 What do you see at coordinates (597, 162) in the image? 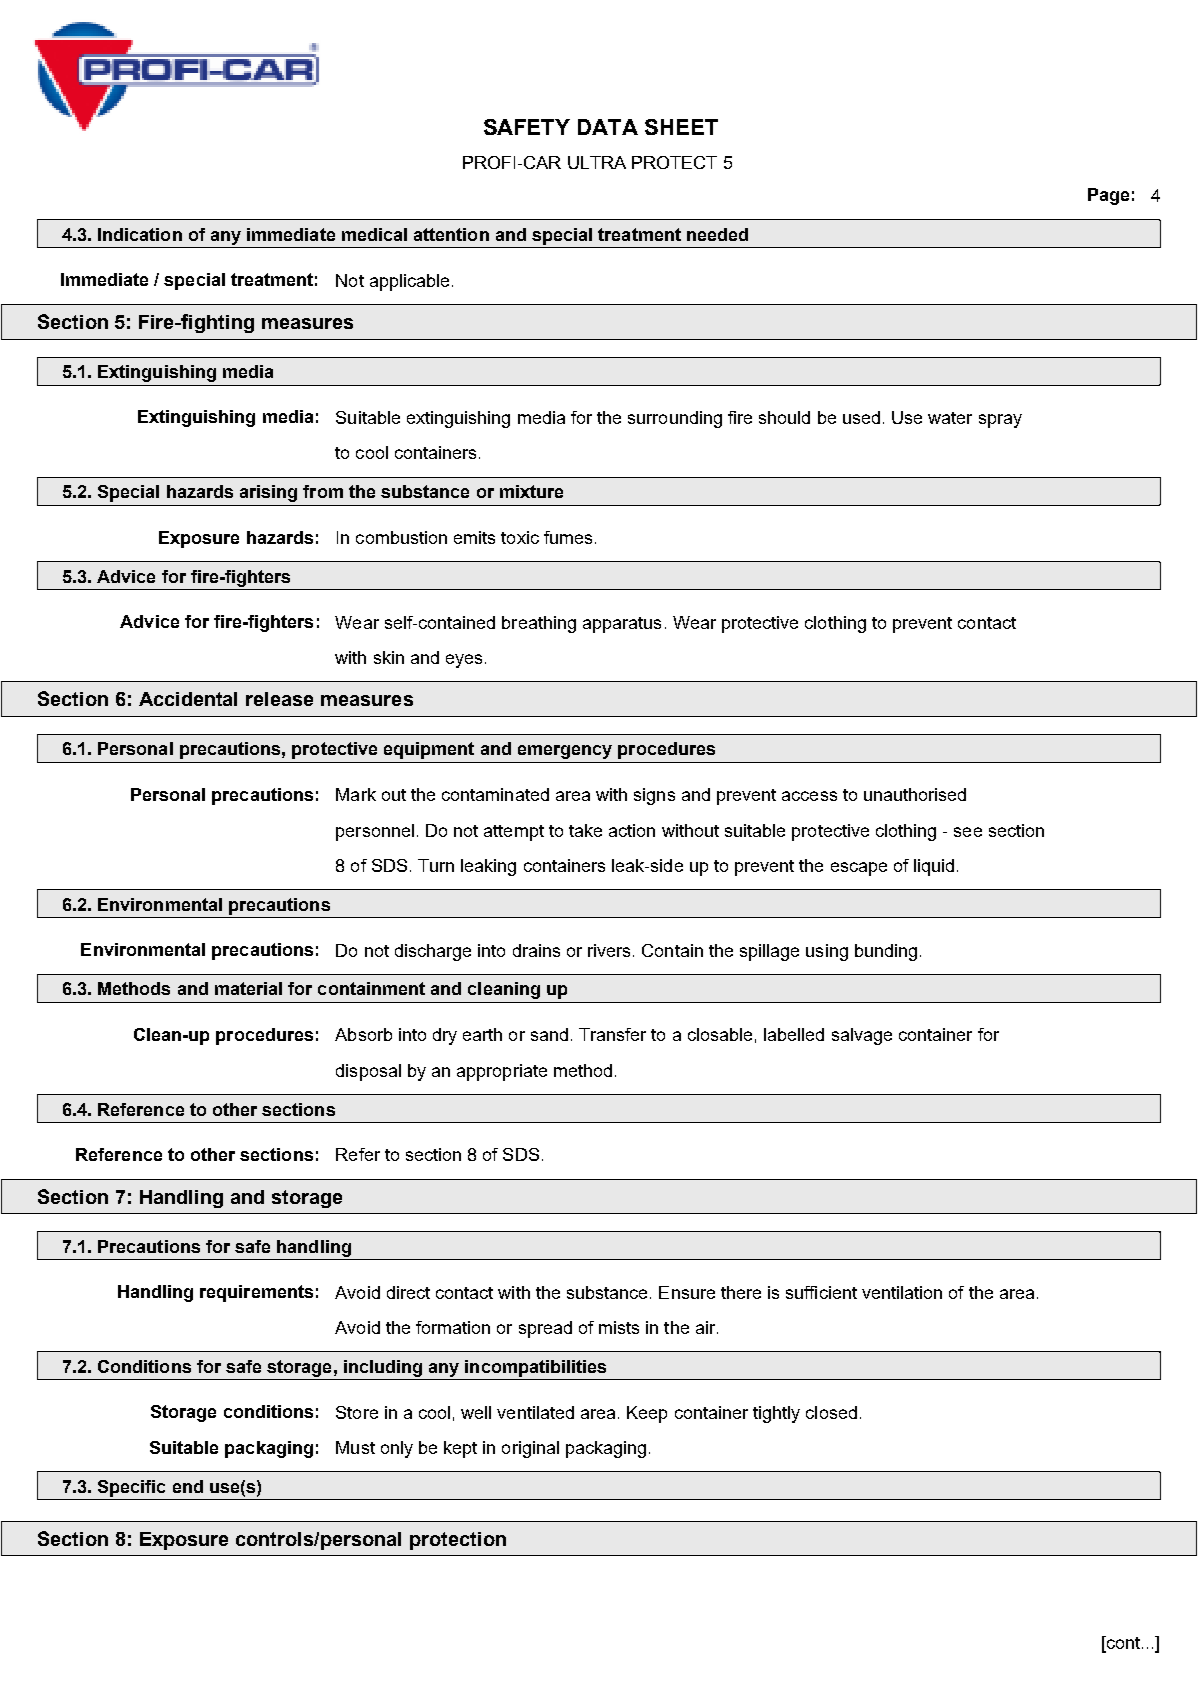
I see `ULTRA` at bounding box center [597, 162].
